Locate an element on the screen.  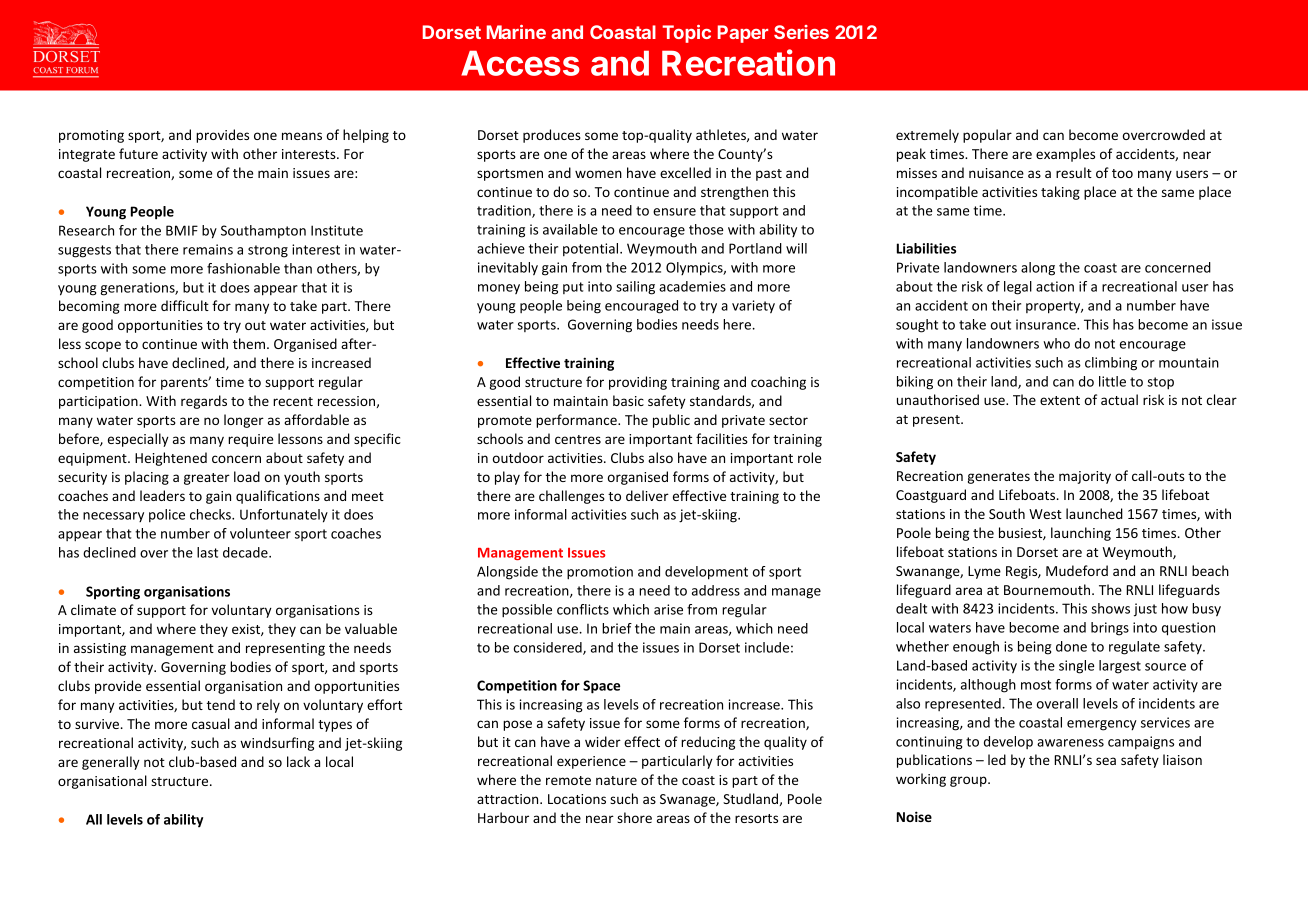
arise is located at coordinates (668, 609).
